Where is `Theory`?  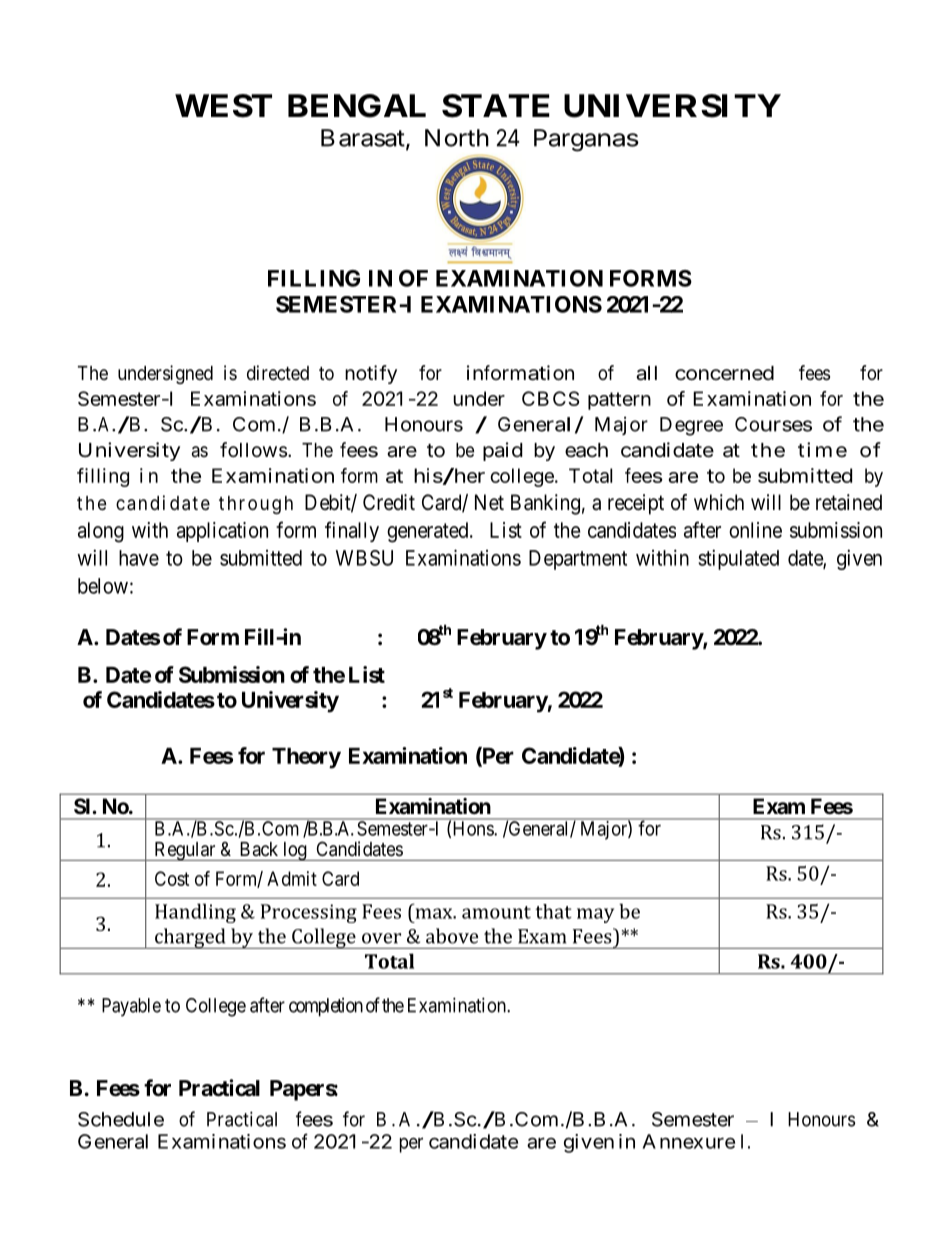
Theory is located at coordinates (306, 758).
